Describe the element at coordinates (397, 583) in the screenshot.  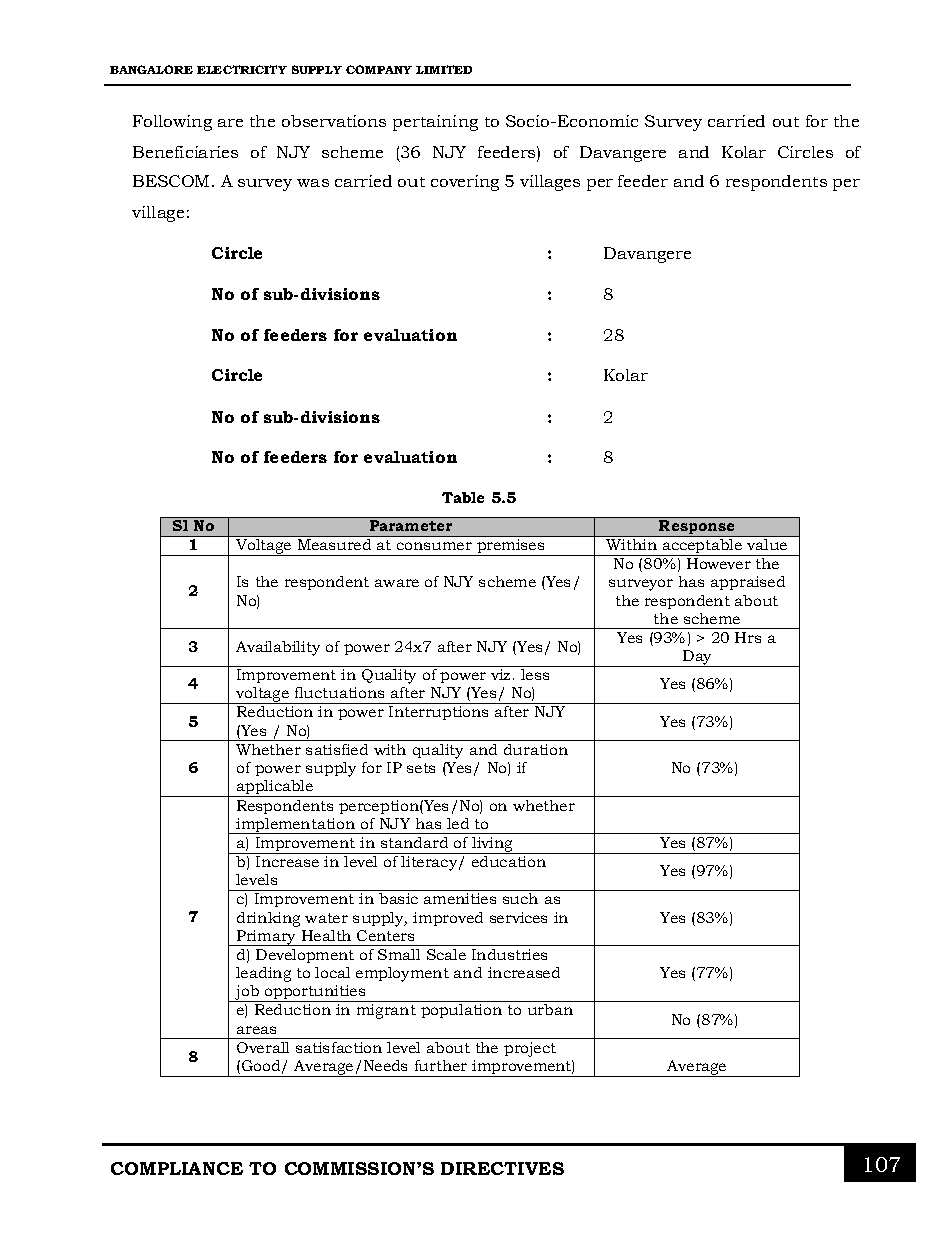
I see `aware` at that location.
